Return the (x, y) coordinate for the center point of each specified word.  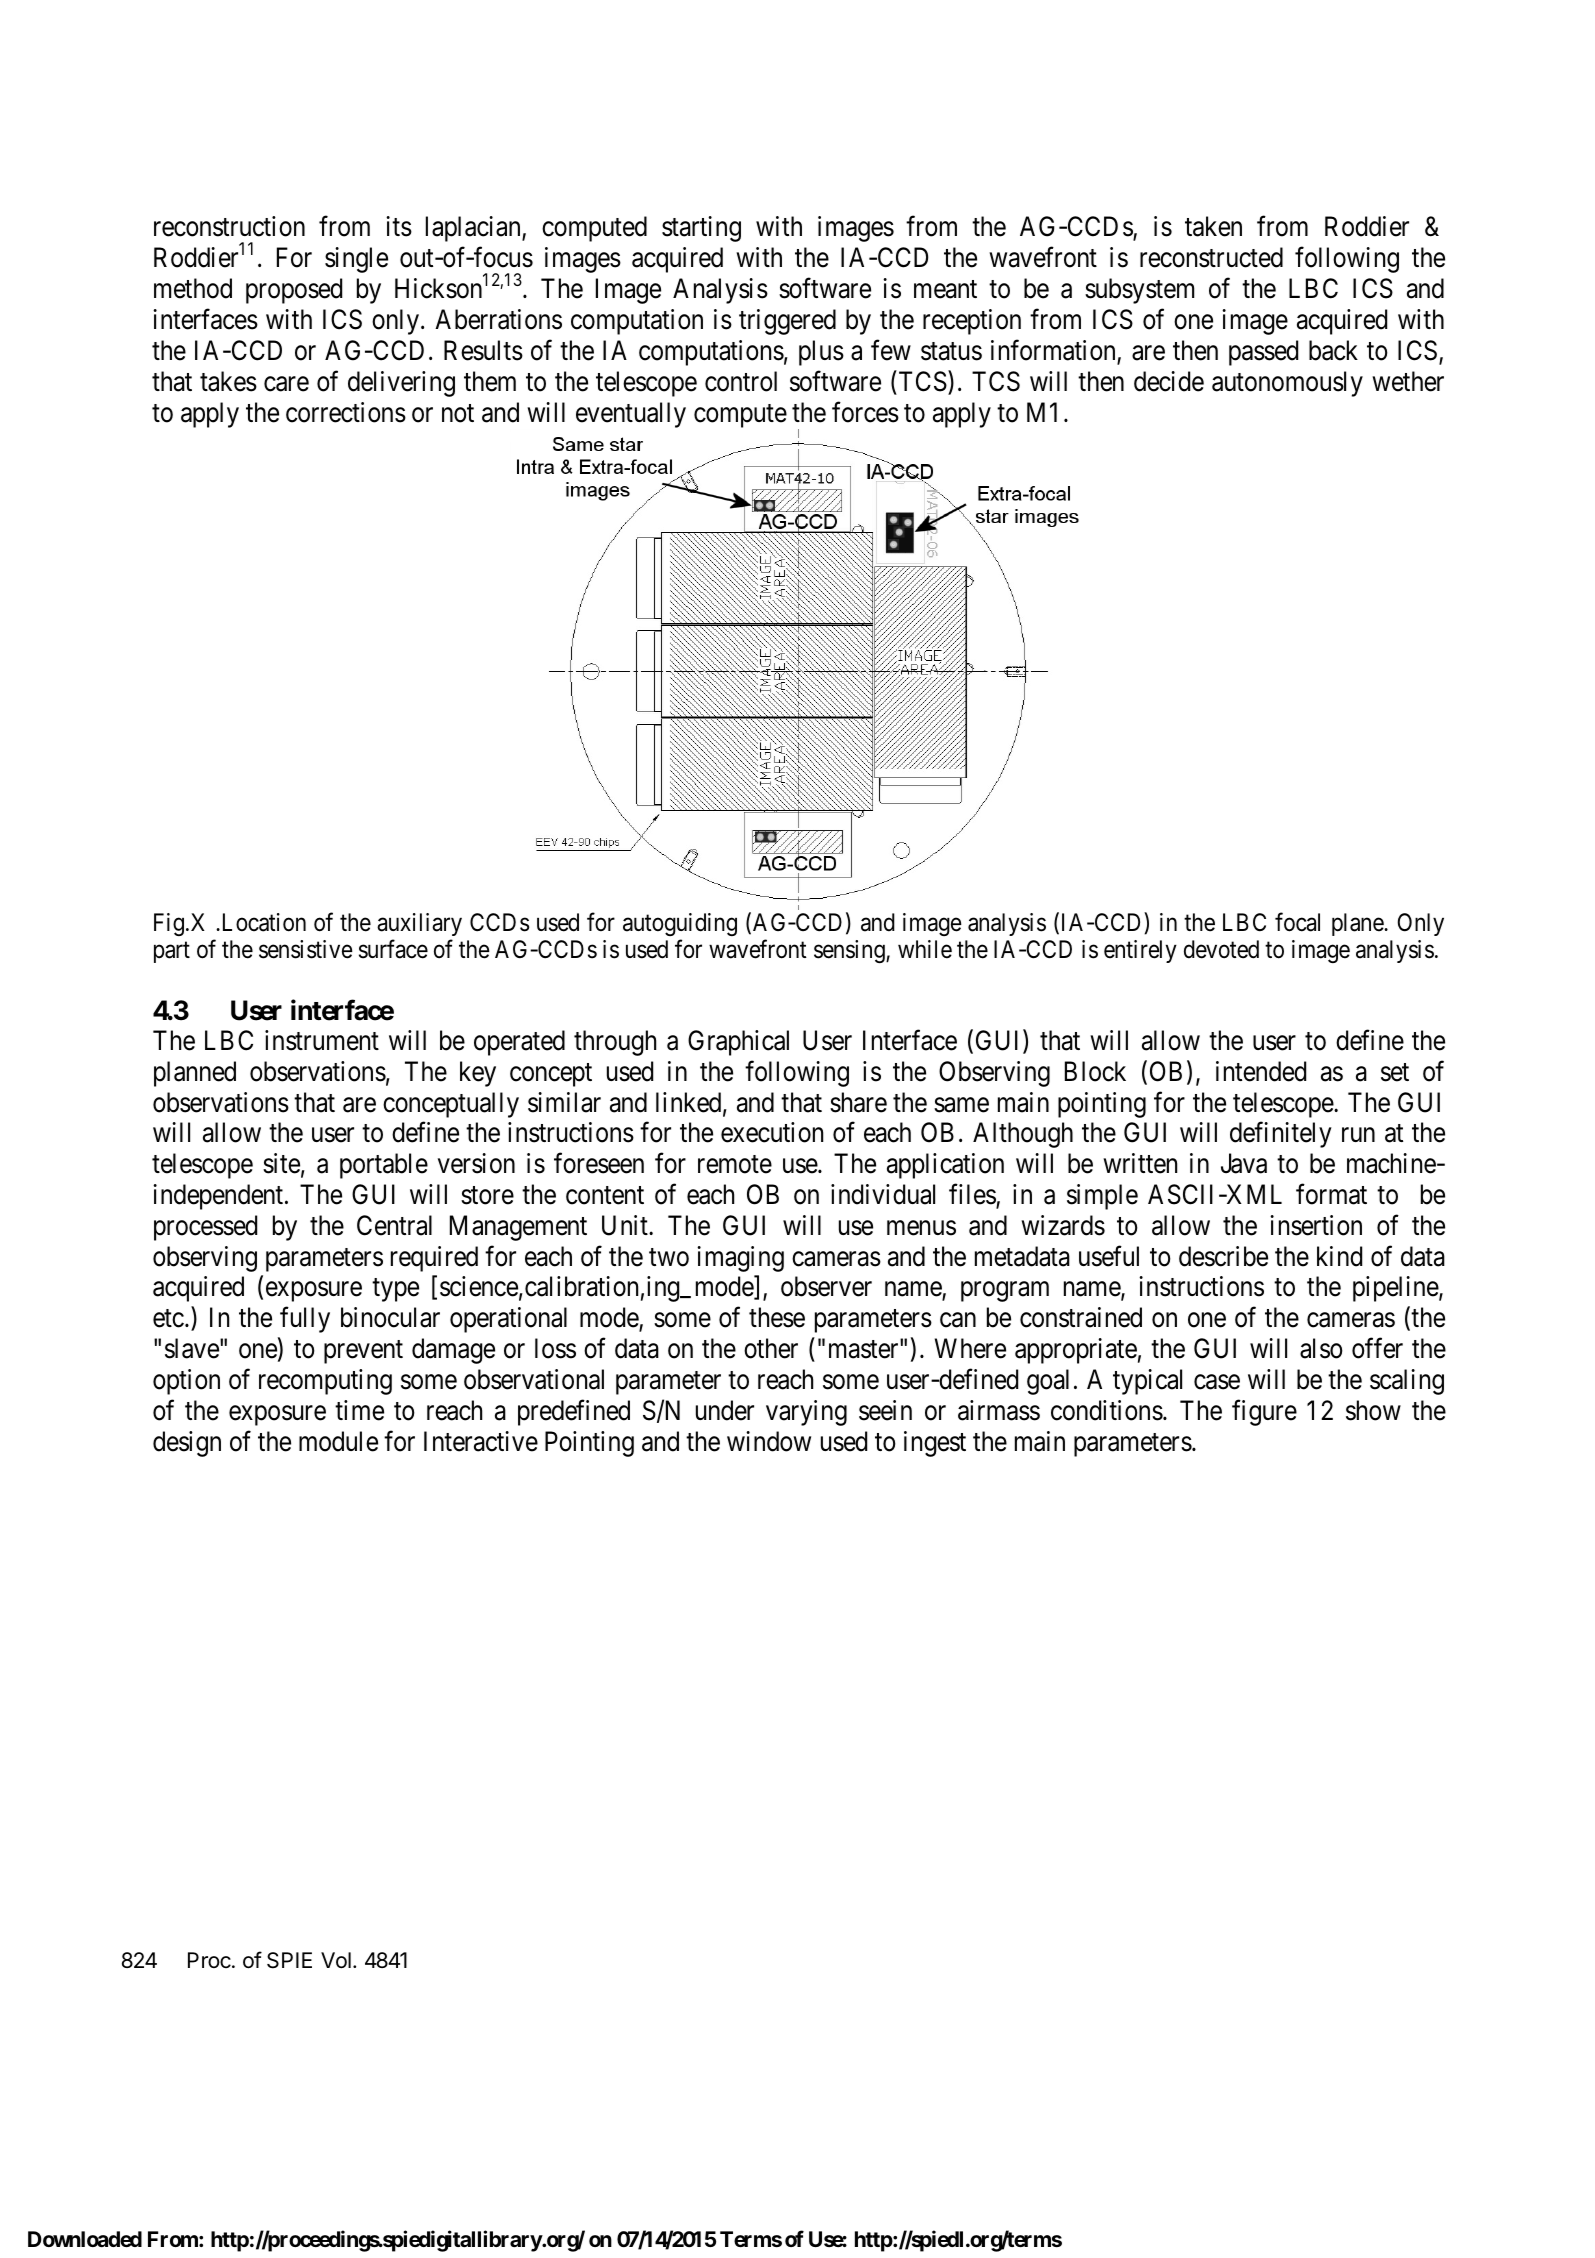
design (187, 1444)
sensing (850, 951)
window (769, 1441)
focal (1297, 922)
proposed (294, 291)
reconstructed (1211, 257)
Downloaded (85, 2239)
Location (262, 922)
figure (1264, 1413)
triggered (787, 322)
